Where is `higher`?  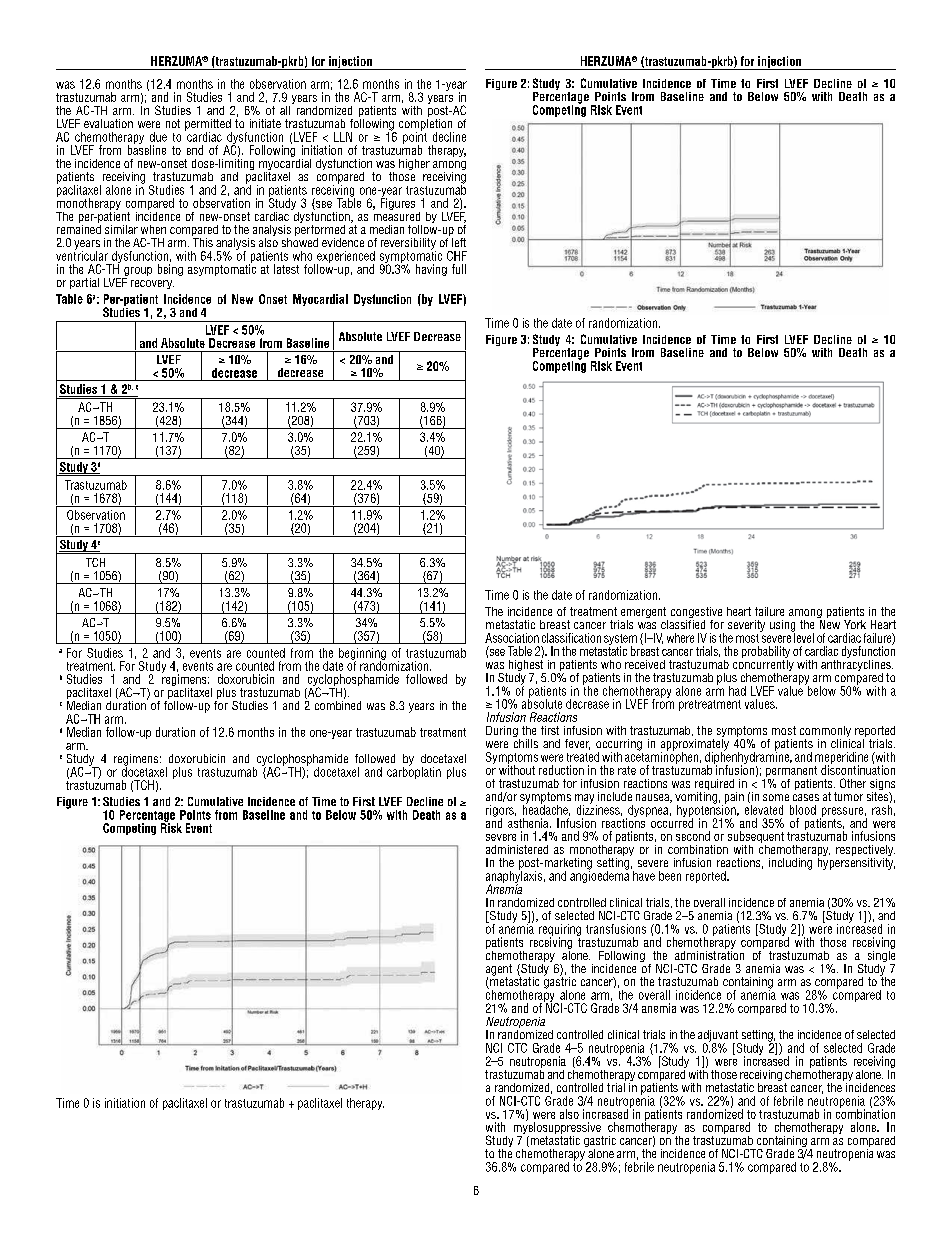
higher is located at coordinates (414, 164).
